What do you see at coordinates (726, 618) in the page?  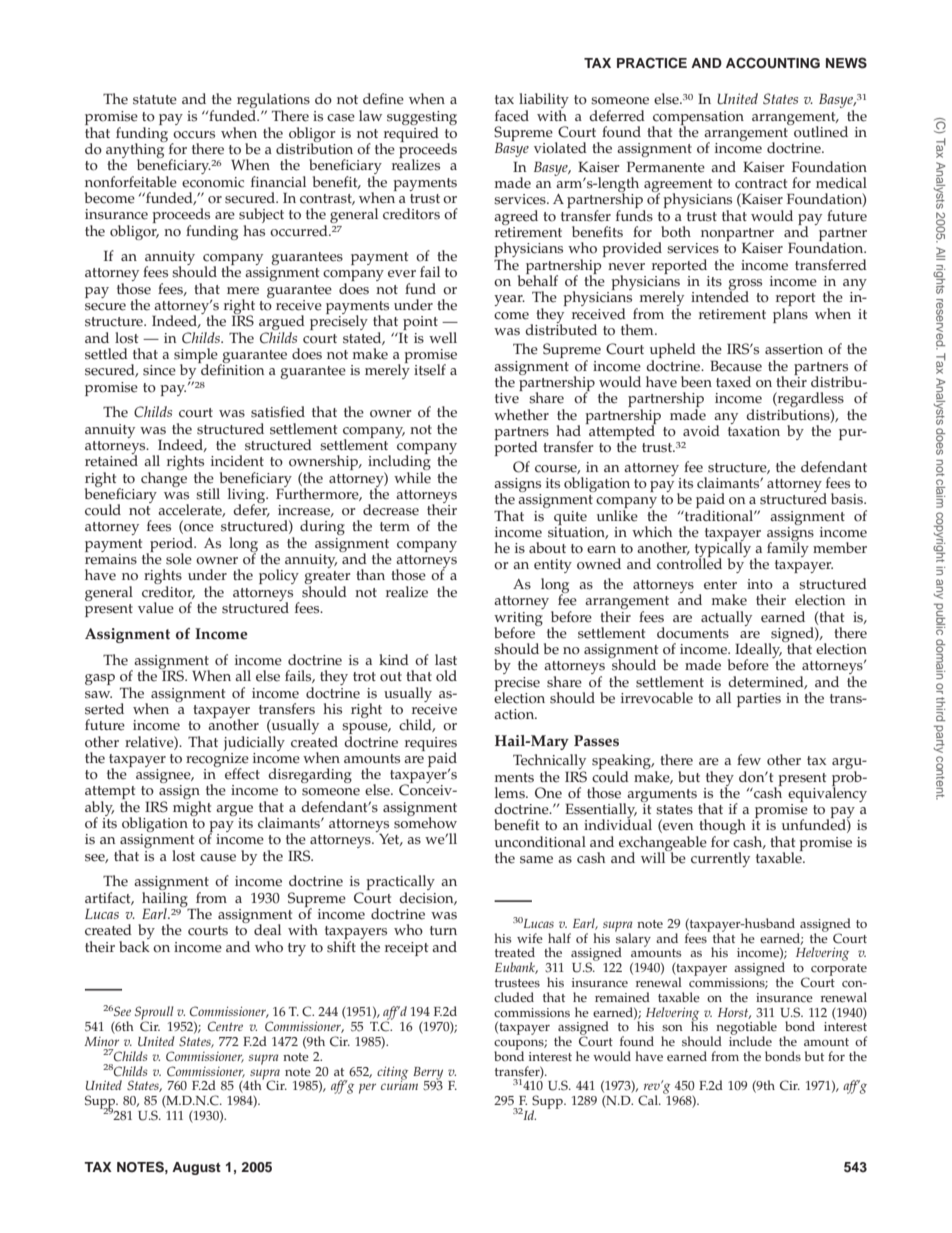 I see `actually` at bounding box center [726, 618].
